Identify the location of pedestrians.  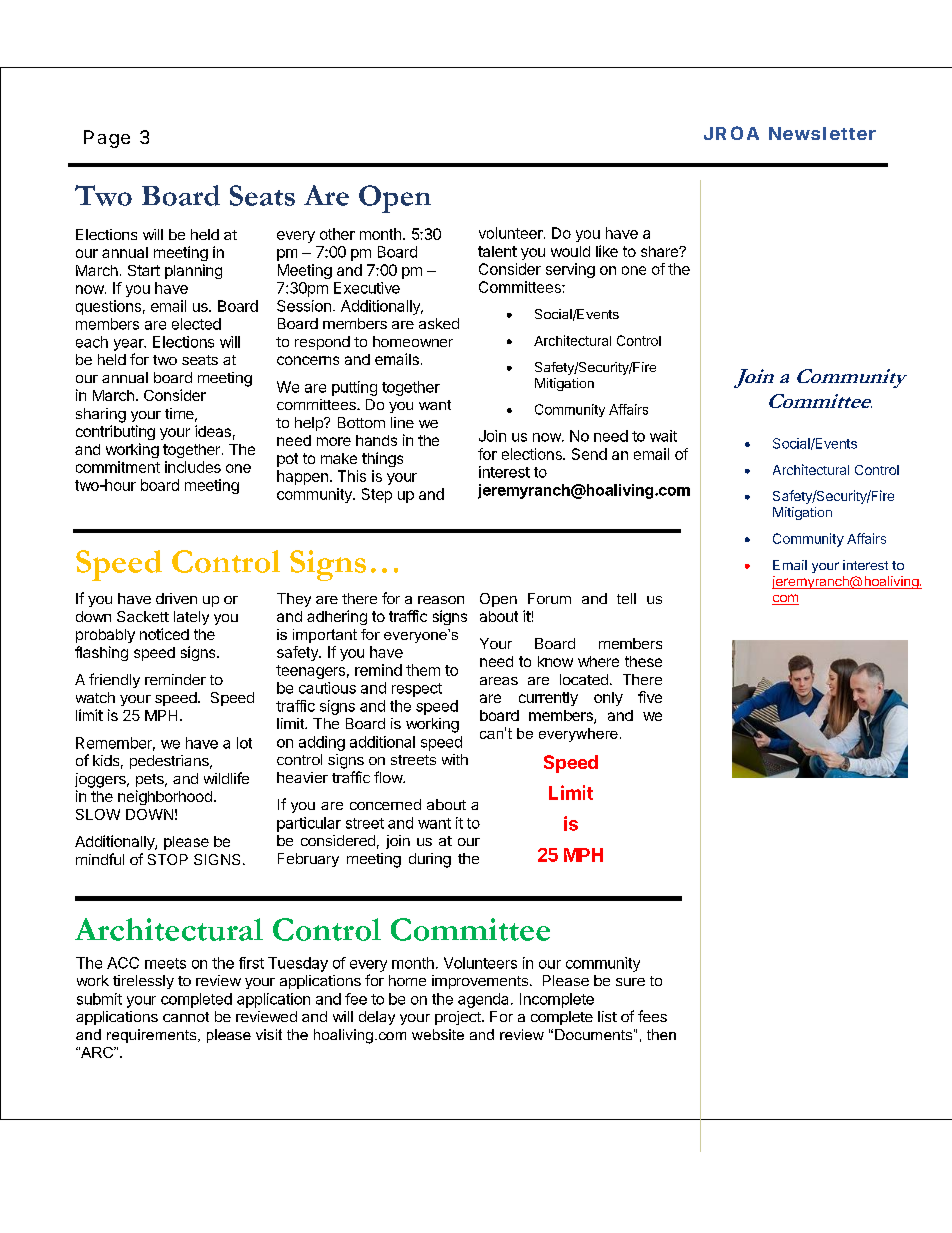
(170, 762).
